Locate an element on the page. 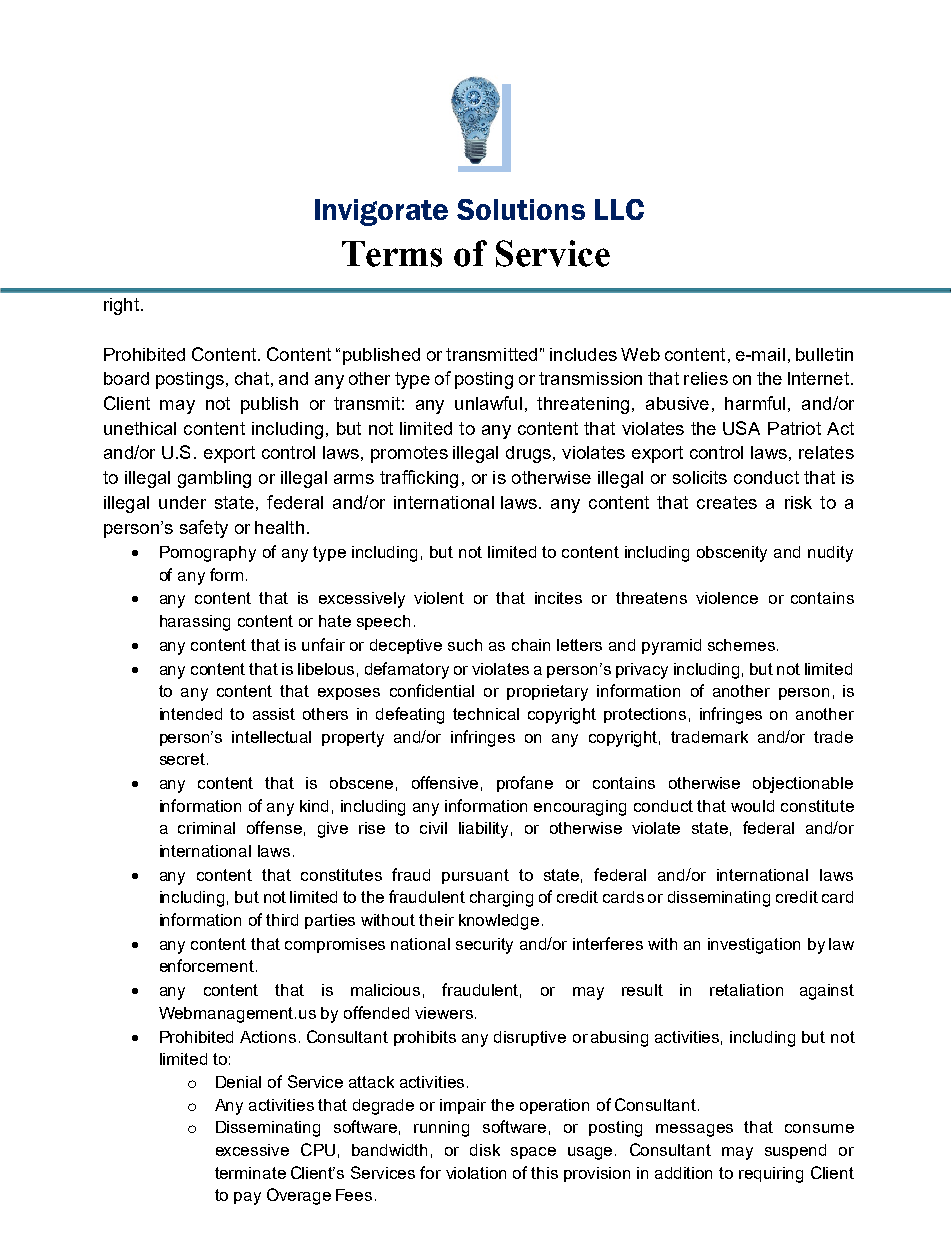  LLC is located at coordinates (619, 209).
